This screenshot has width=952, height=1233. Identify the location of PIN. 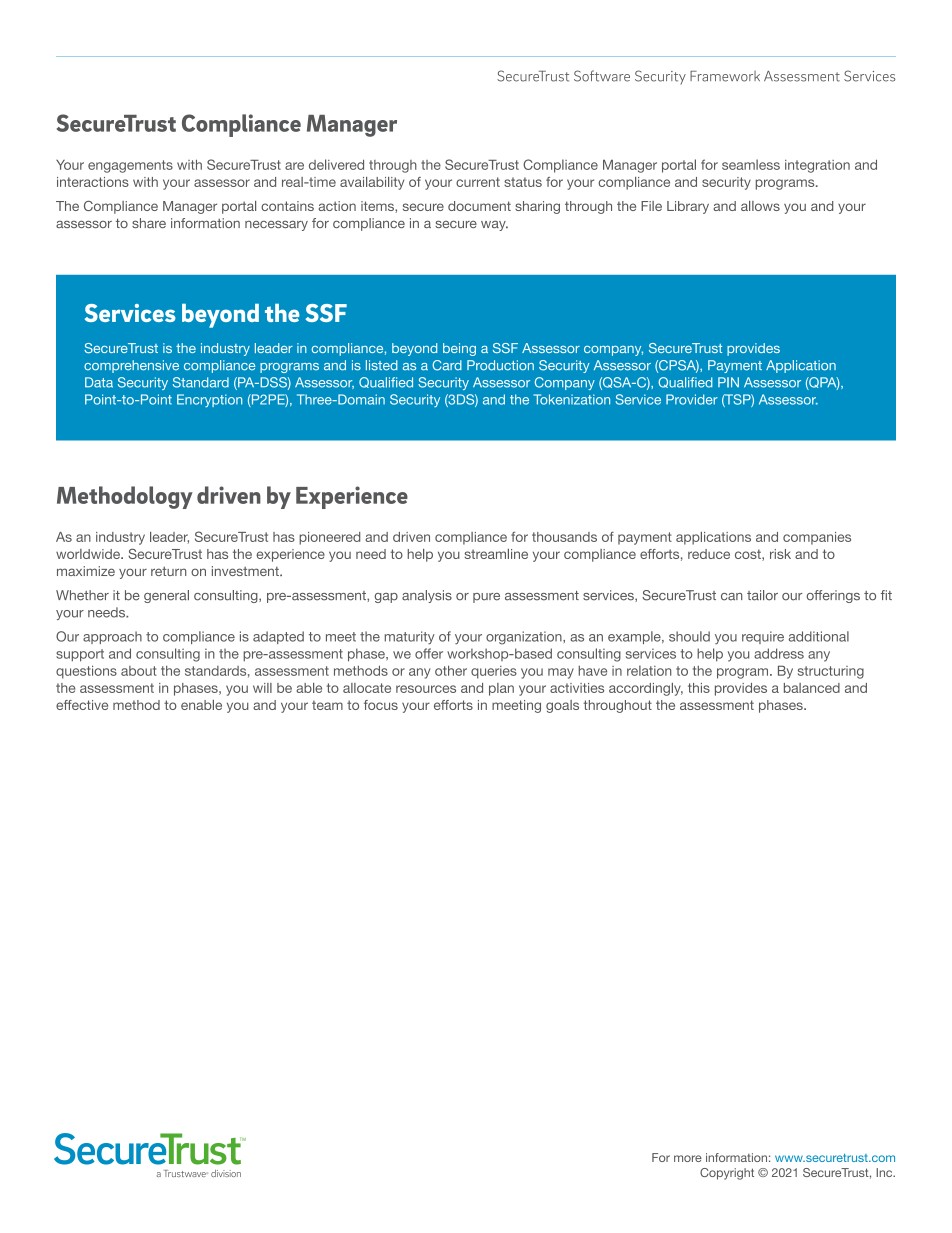
(728, 382).
